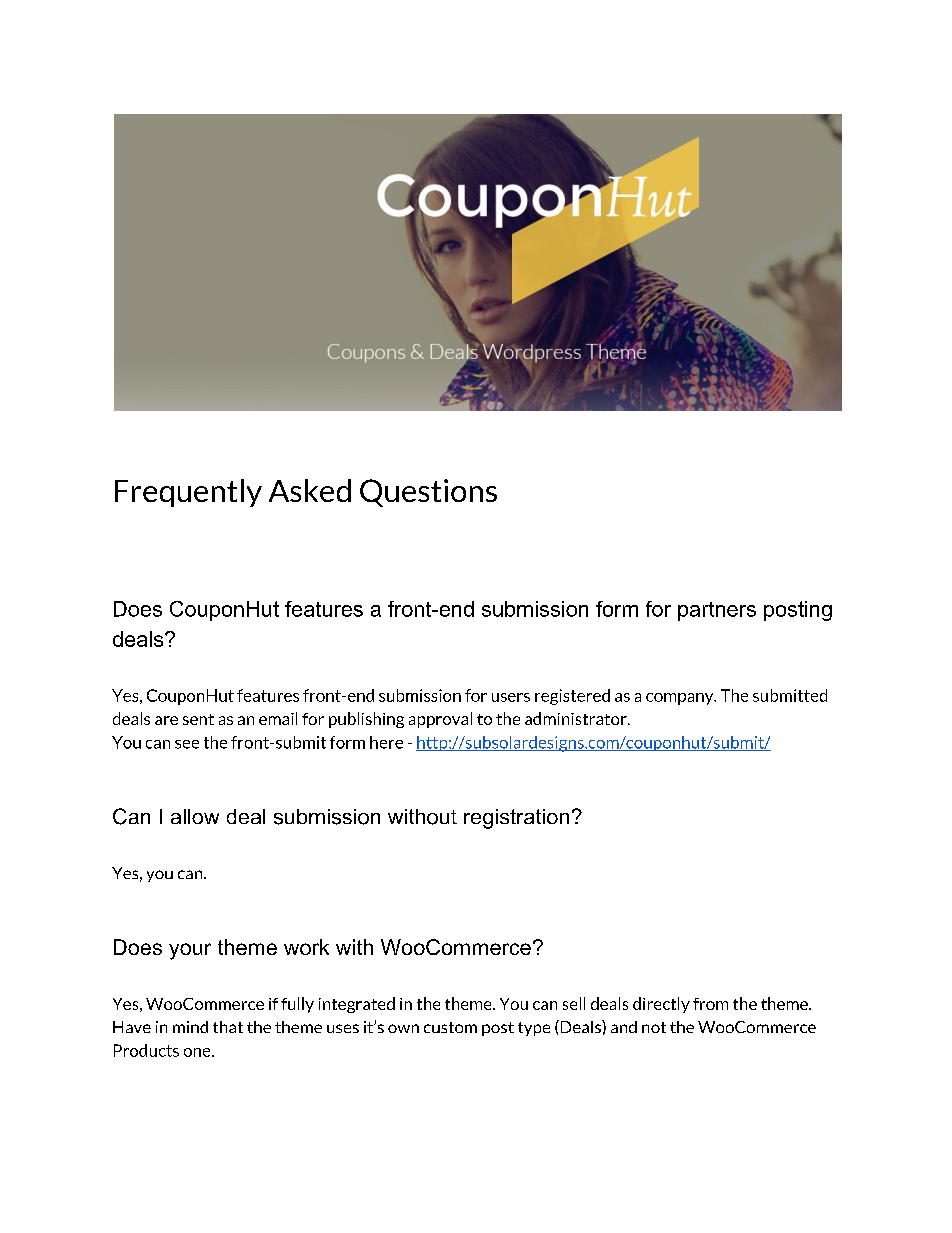 The width and height of the screenshot is (952, 1233). What do you see at coordinates (190, 951) in the screenshot?
I see `your` at bounding box center [190, 951].
